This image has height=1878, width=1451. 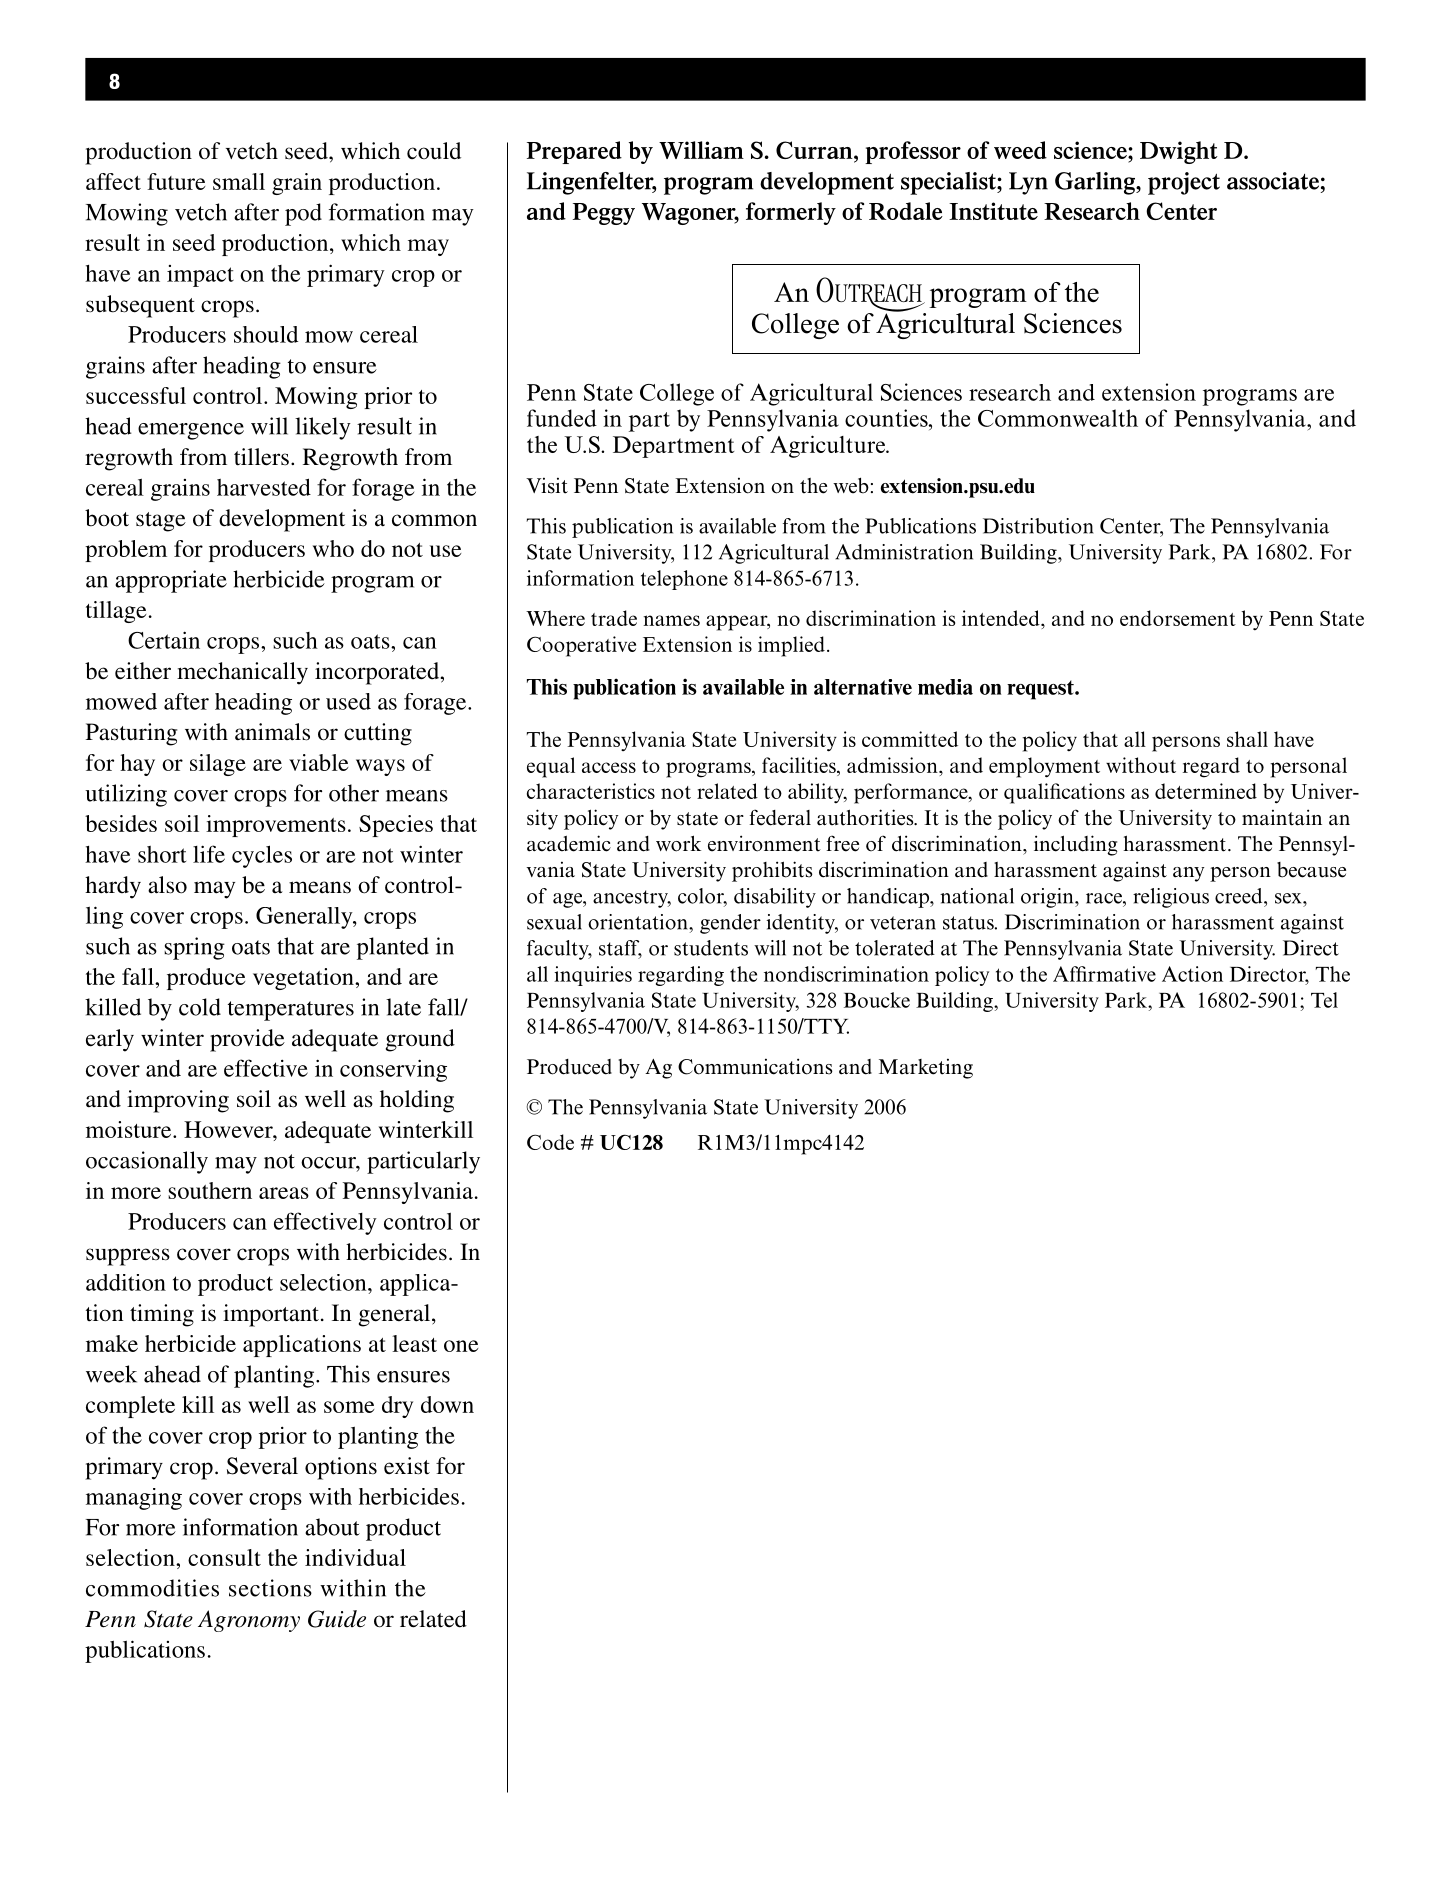 What do you see at coordinates (671, 620) in the image?
I see `names` at bounding box center [671, 620].
